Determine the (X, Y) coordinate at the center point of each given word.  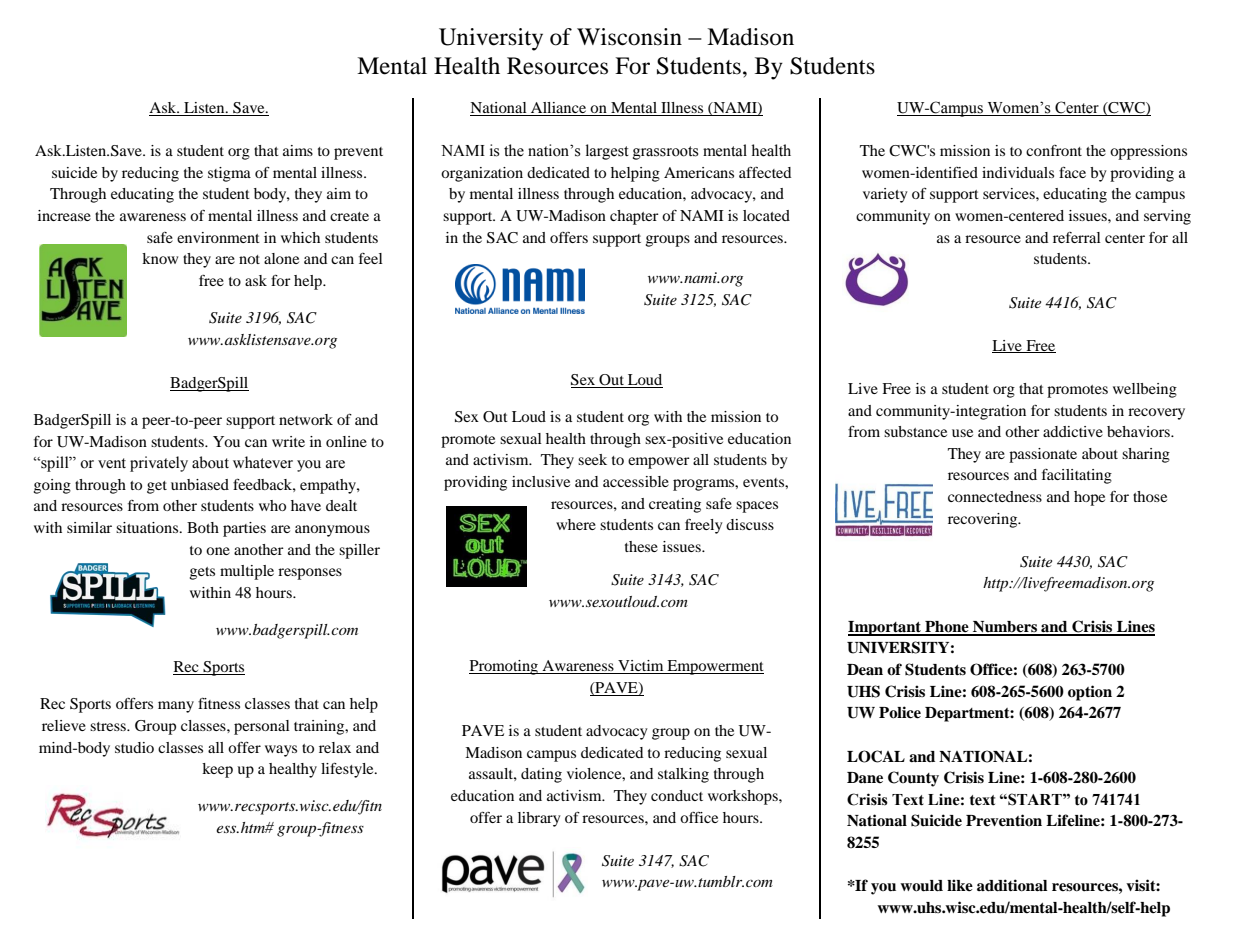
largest (607, 152)
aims (298, 150)
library (539, 819)
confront (1054, 150)
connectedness (995, 496)
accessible (636, 481)
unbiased (200, 484)
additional (1012, 885)
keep (217, 770)
